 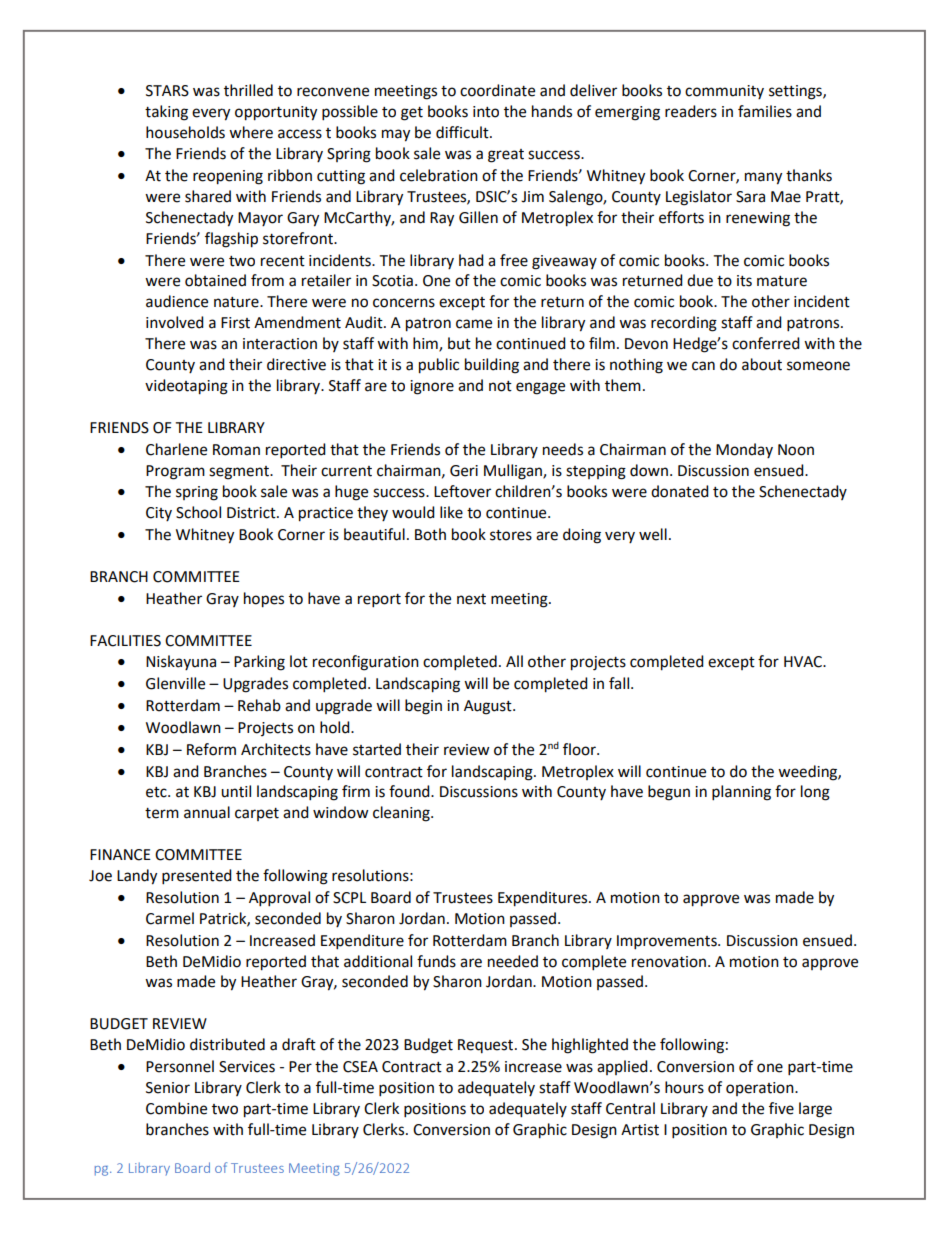 What do you see at coordinates (176, 1108) in the page?
I see `Combine` at bounding box center [176, 1108].
